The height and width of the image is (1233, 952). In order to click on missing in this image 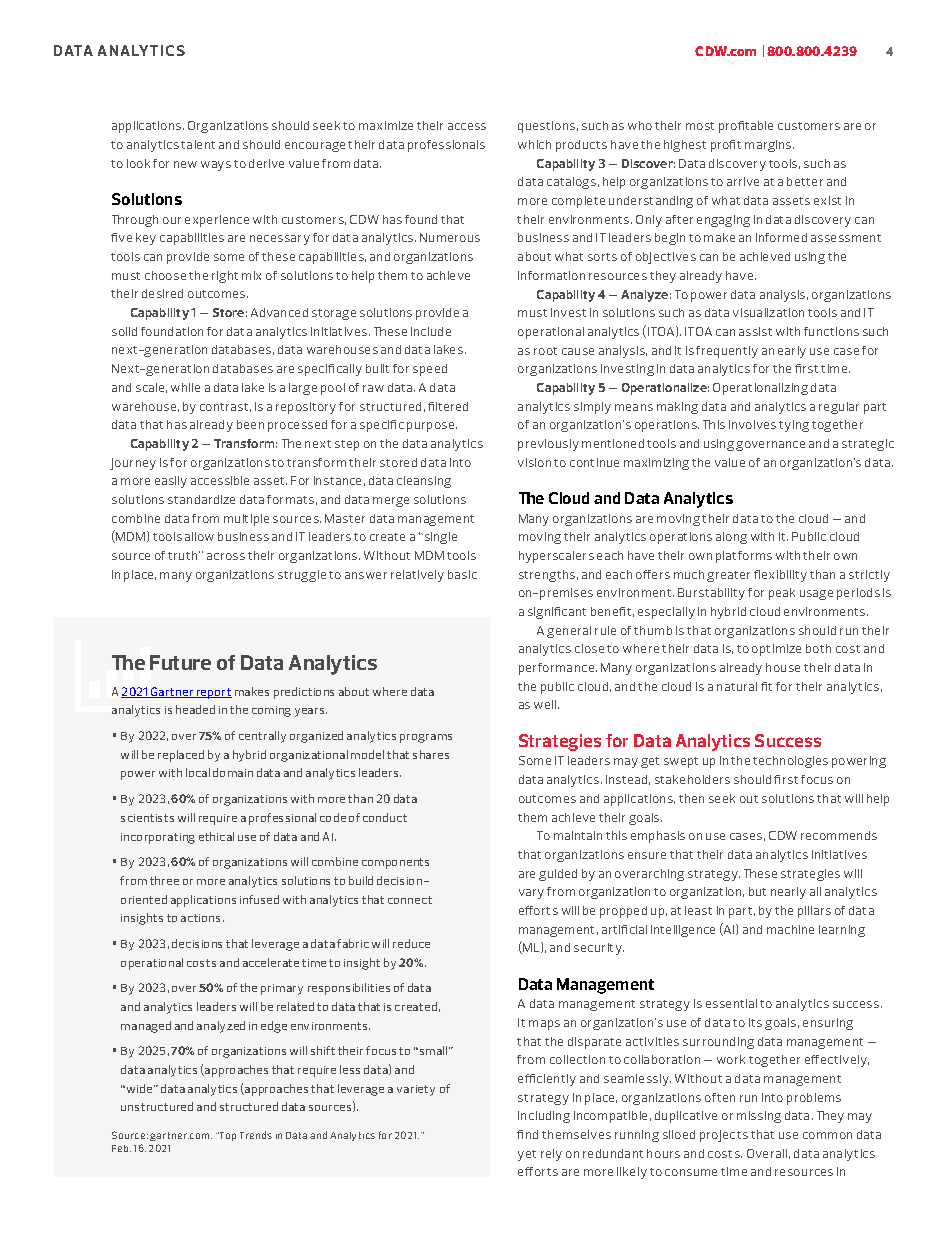, I will do `click(759, 1117)`.
